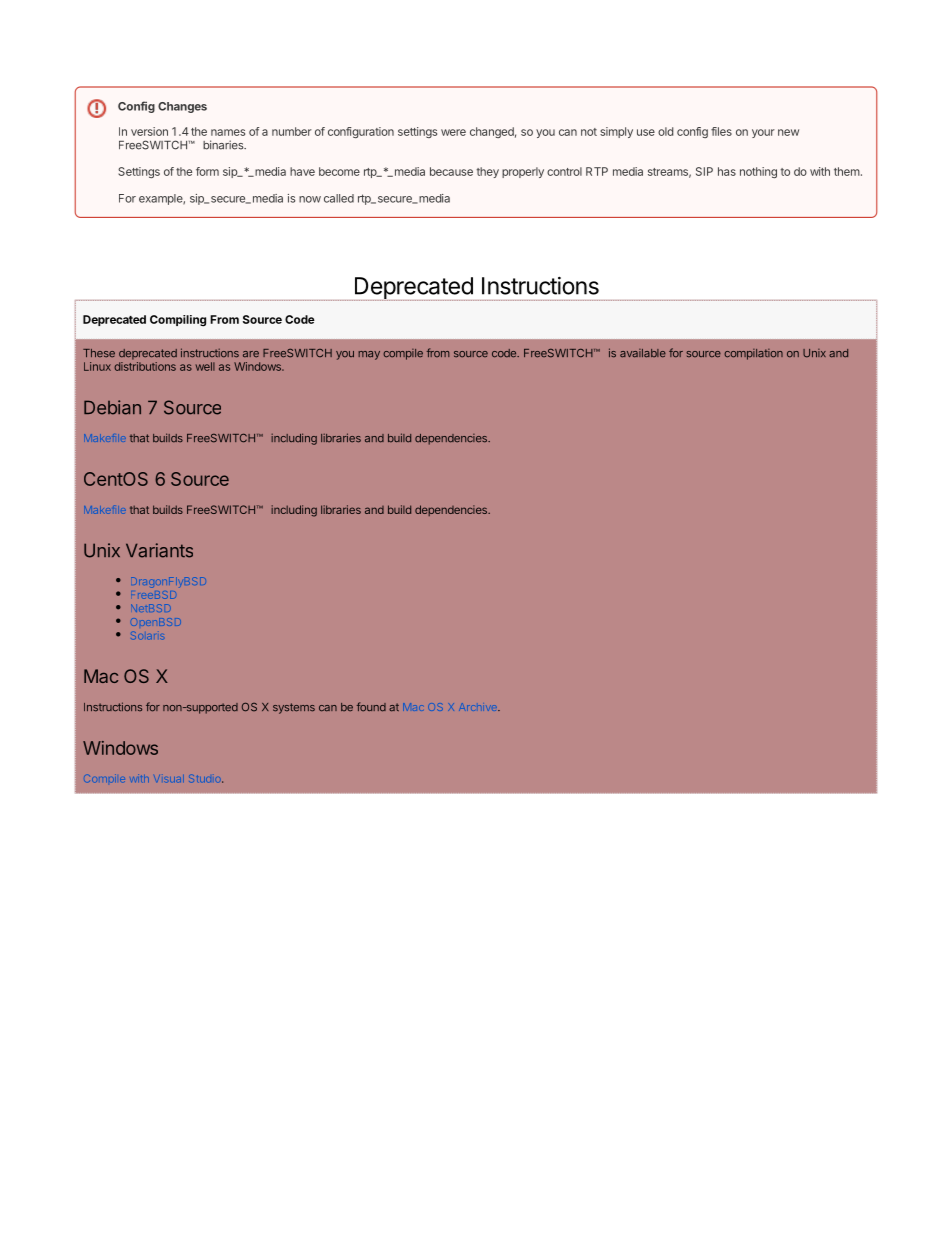 The height and width of the image is (1233, 952). Describe the element at coordinates (453, 132) in the image. I see `were` at that location.
